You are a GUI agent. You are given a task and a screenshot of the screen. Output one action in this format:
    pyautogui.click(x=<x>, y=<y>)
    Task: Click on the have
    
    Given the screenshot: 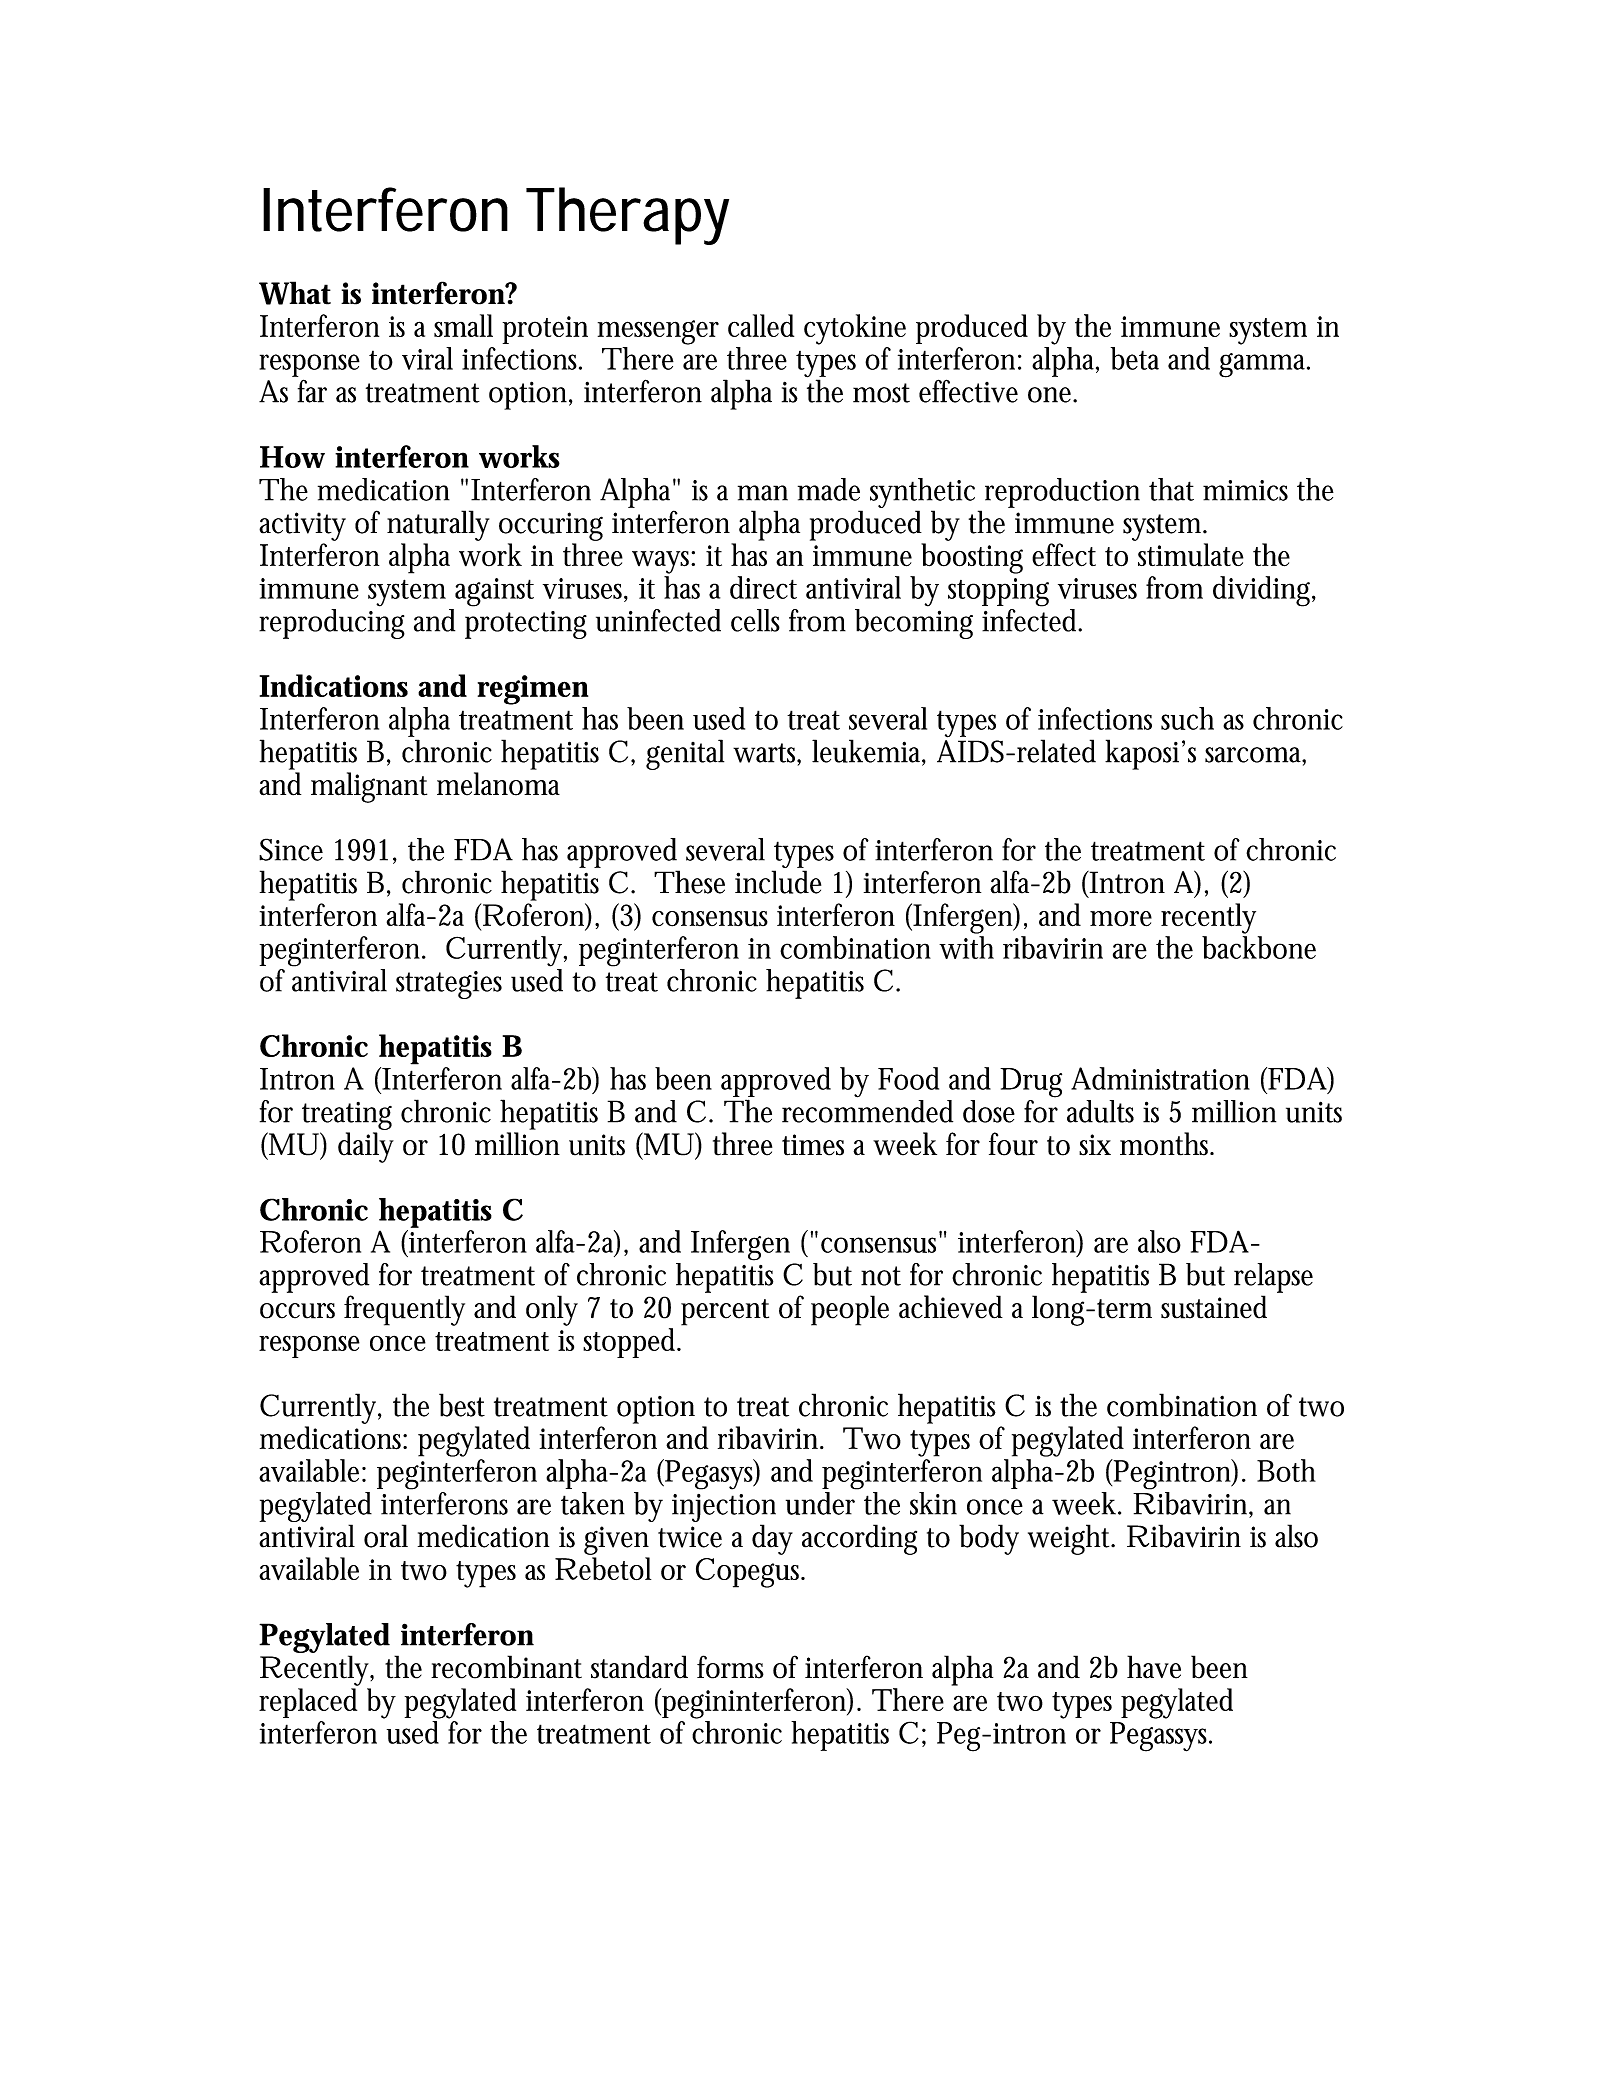 What is the action you would take?
    pyautogui.click(x=1154, y=1667)
